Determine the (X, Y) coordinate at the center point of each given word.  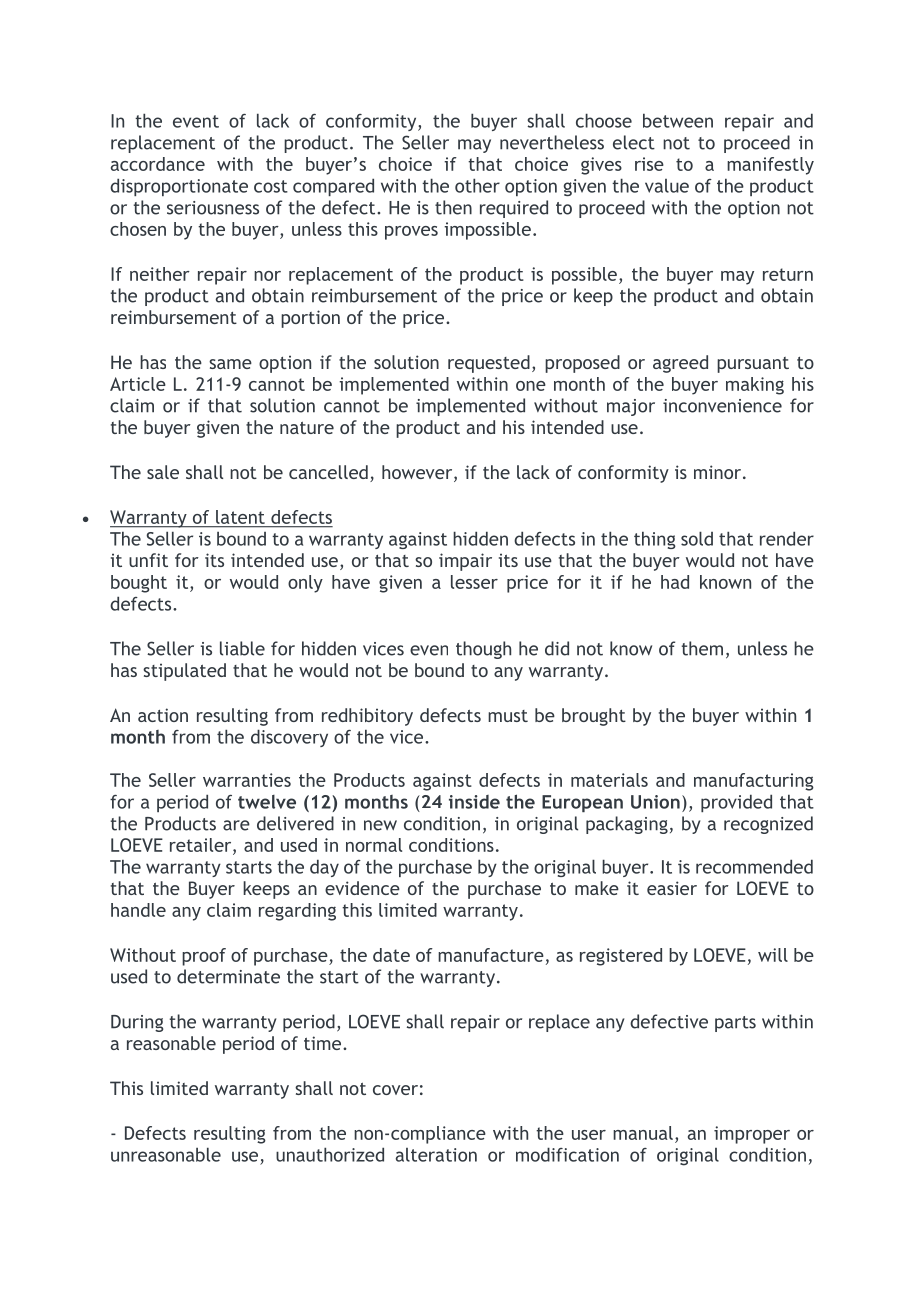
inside (474, 802)
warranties (247, 780)
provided (736, 803)
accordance (158, 164)
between (678, 120)
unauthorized (330, 1154)
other (477, 185)
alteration (436, 1155)
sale (163, 472)
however (418, 473)
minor (717, 472)
